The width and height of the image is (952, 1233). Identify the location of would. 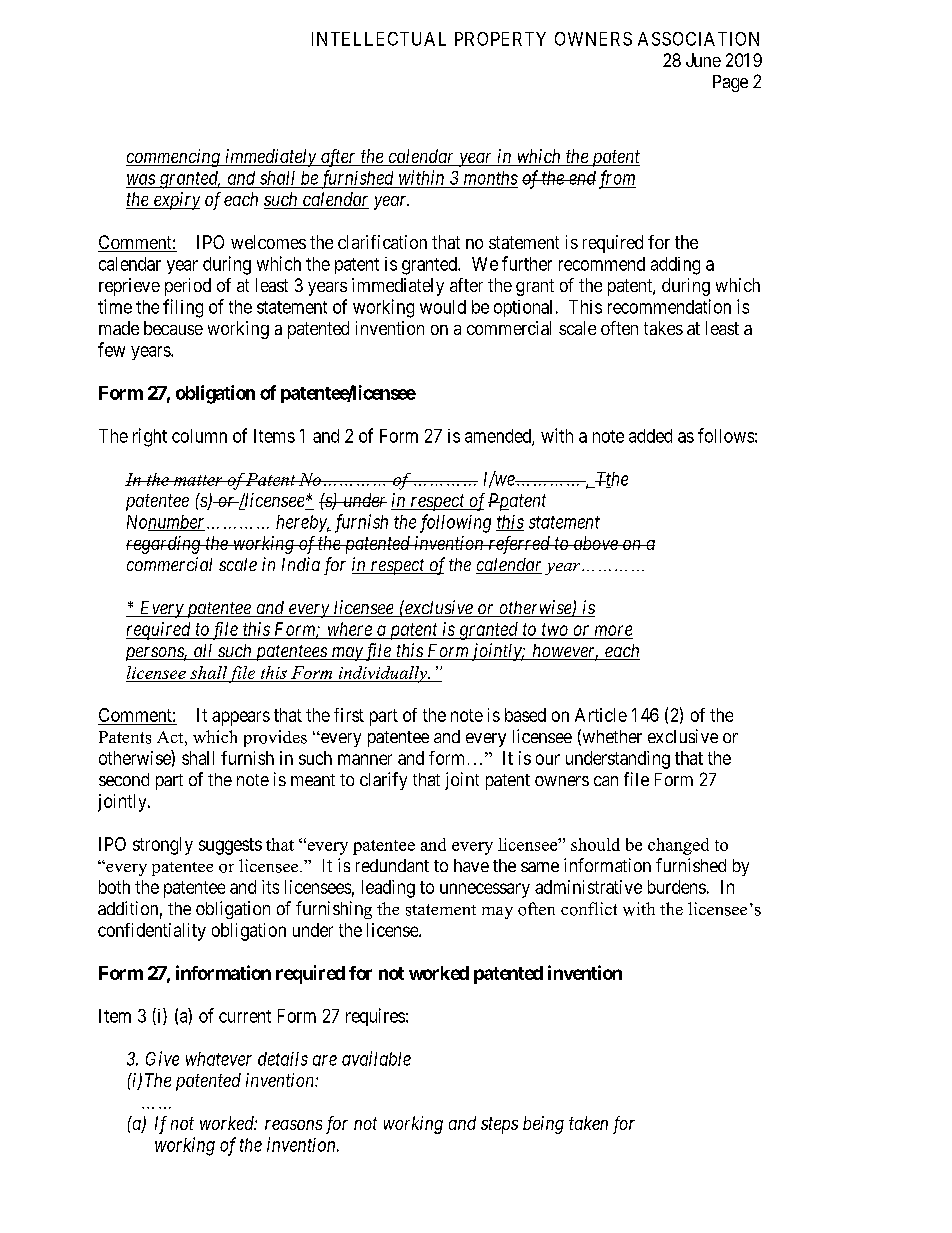
(443, 307).
